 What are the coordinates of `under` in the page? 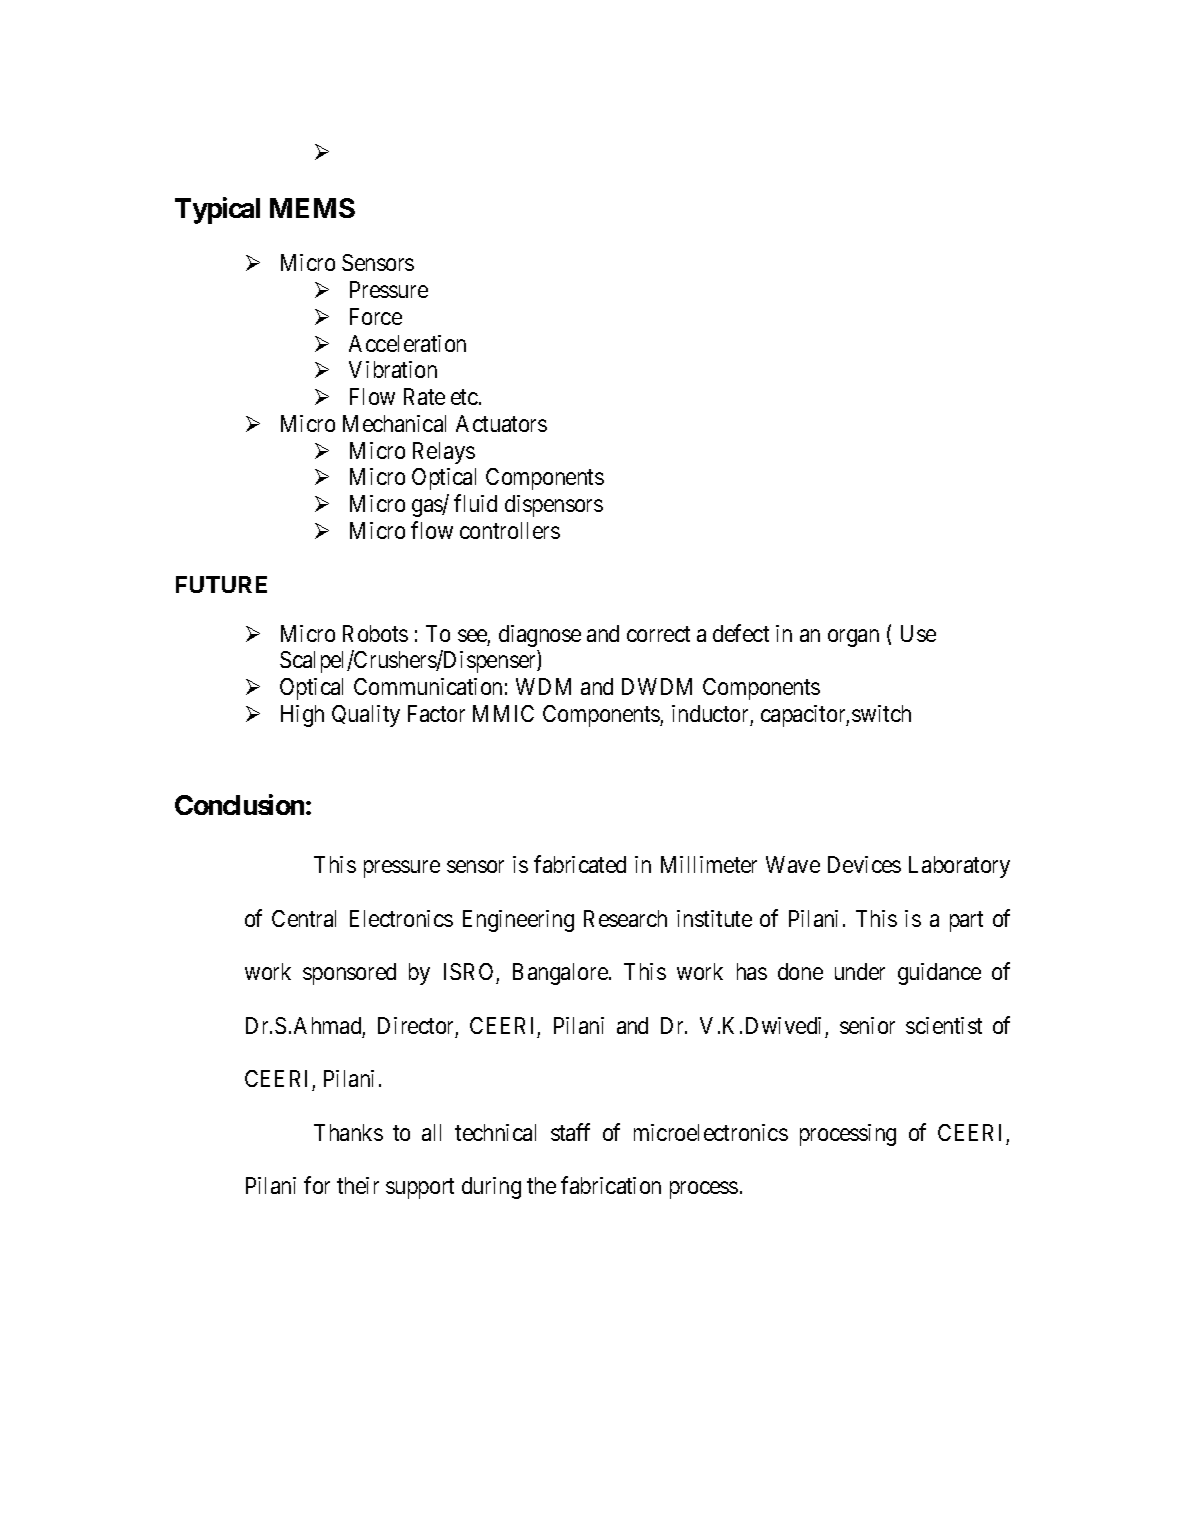 It's located at (860, 971).
